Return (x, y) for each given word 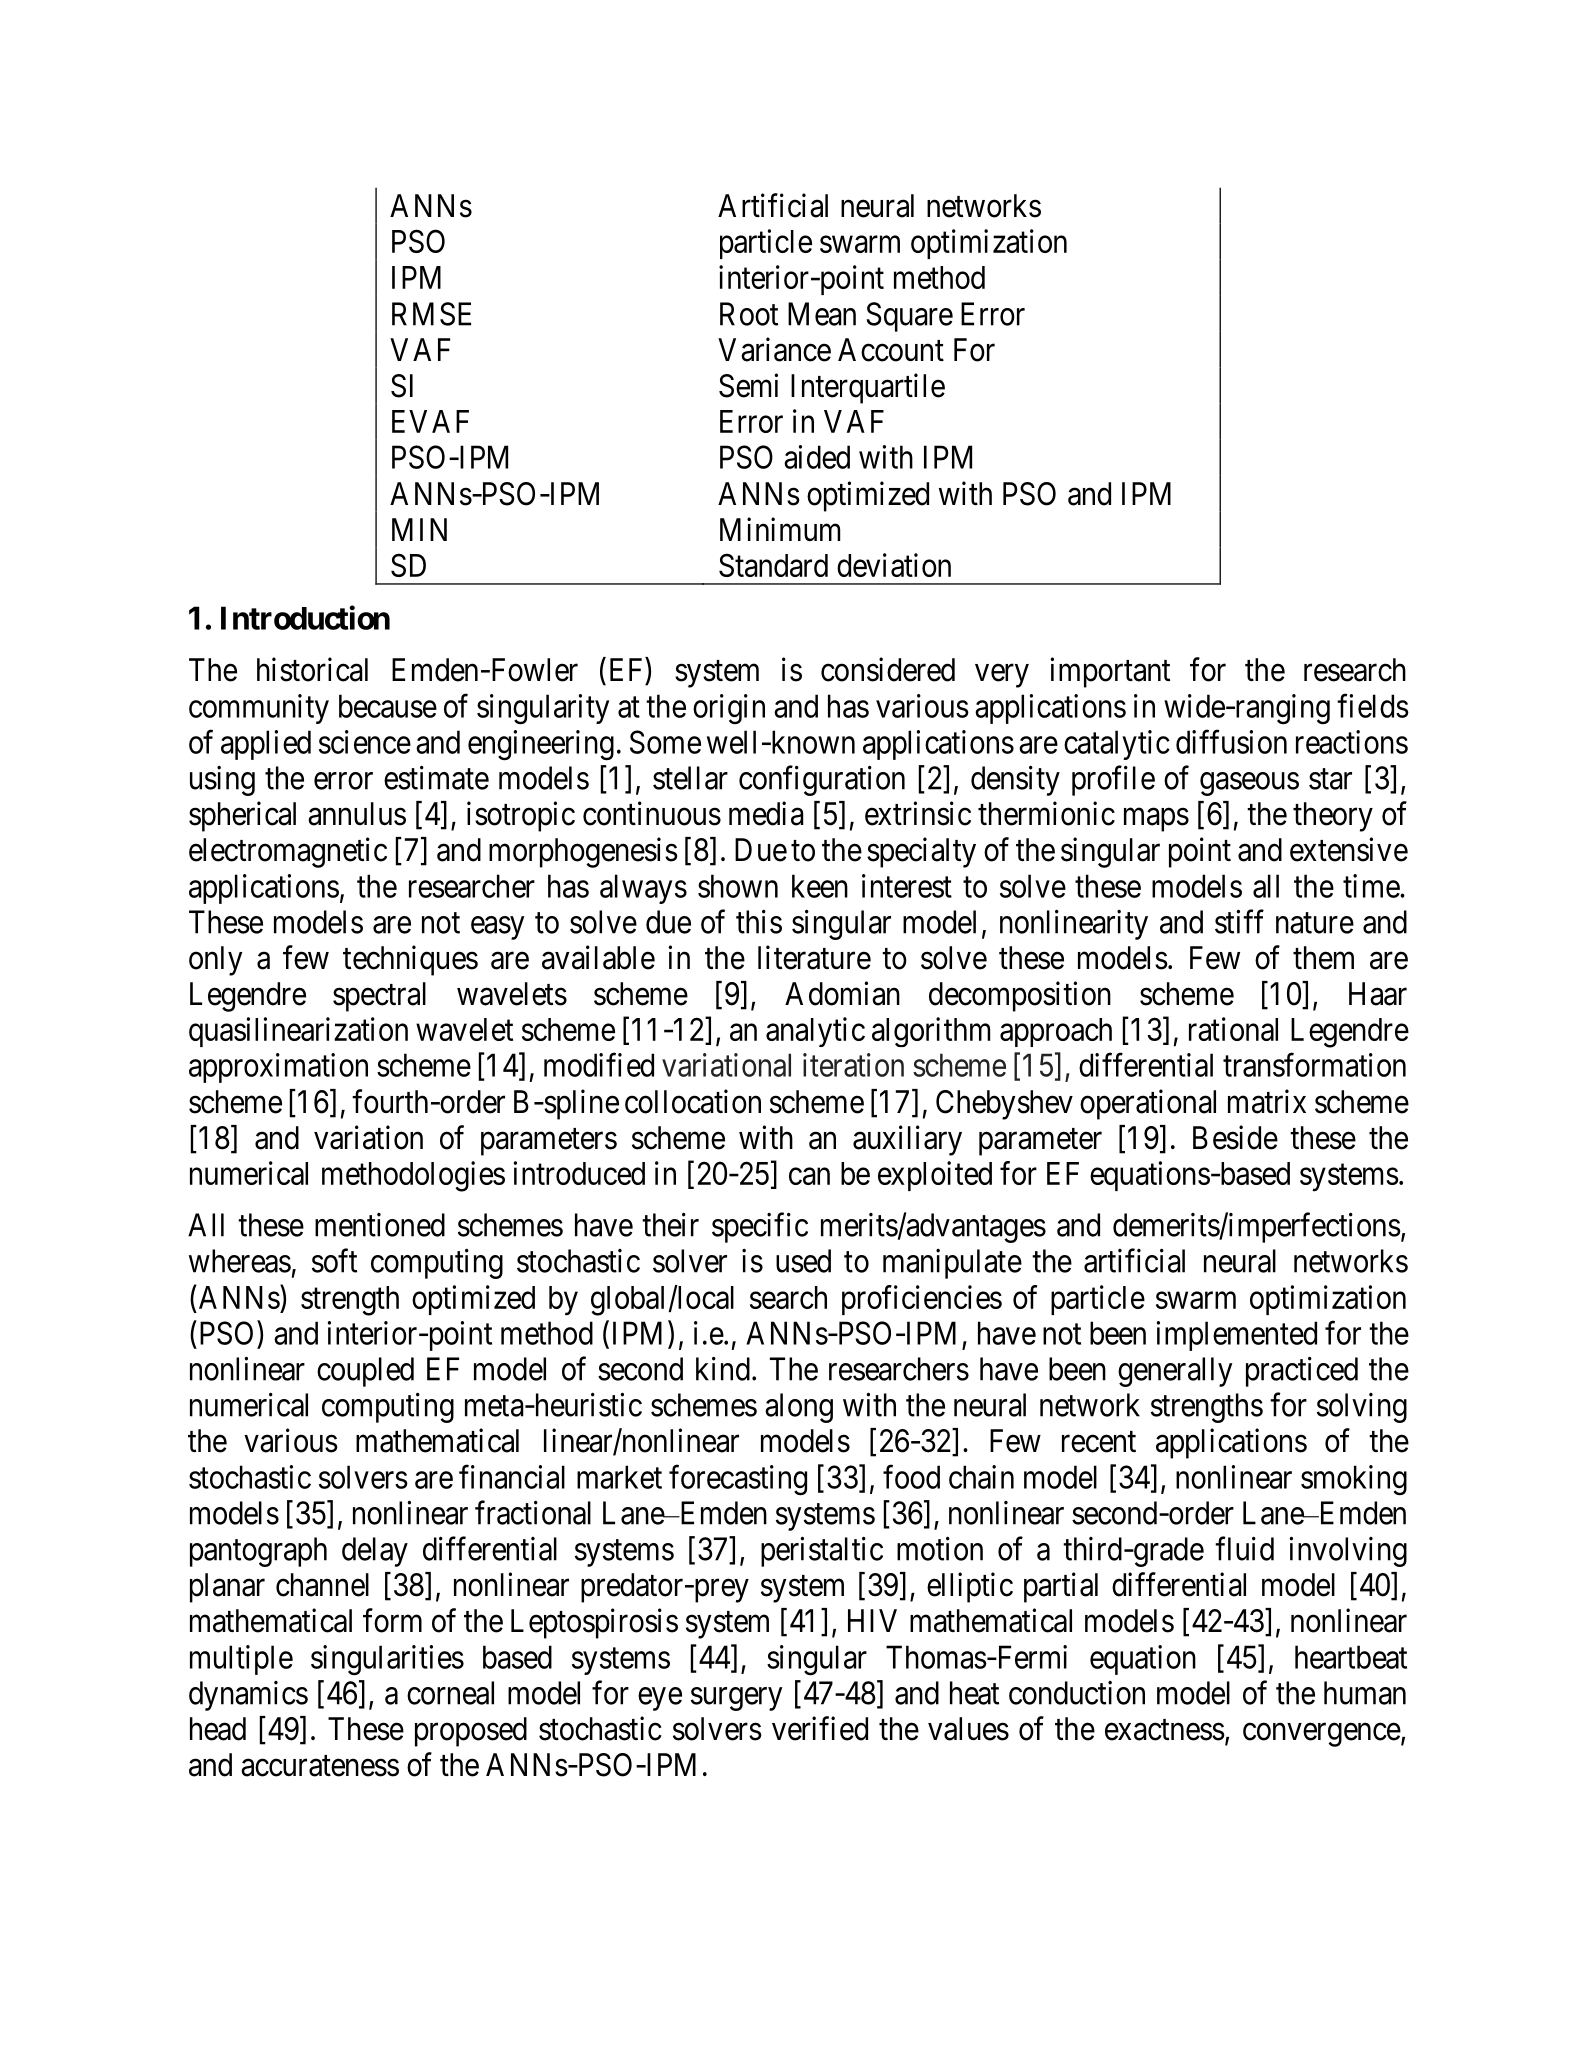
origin (729, 709)
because (388, 706)
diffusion (1231, 742)
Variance (774, 349)
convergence (1322, 1735)
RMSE (431, 314)
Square (909, 317)
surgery (737, 1699)
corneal (450, 1693)
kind (723, 1369)
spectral (379, 997)
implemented (1237, 1336)
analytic (815, 1032)
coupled (365, 1372)
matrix (1267, 1101)
